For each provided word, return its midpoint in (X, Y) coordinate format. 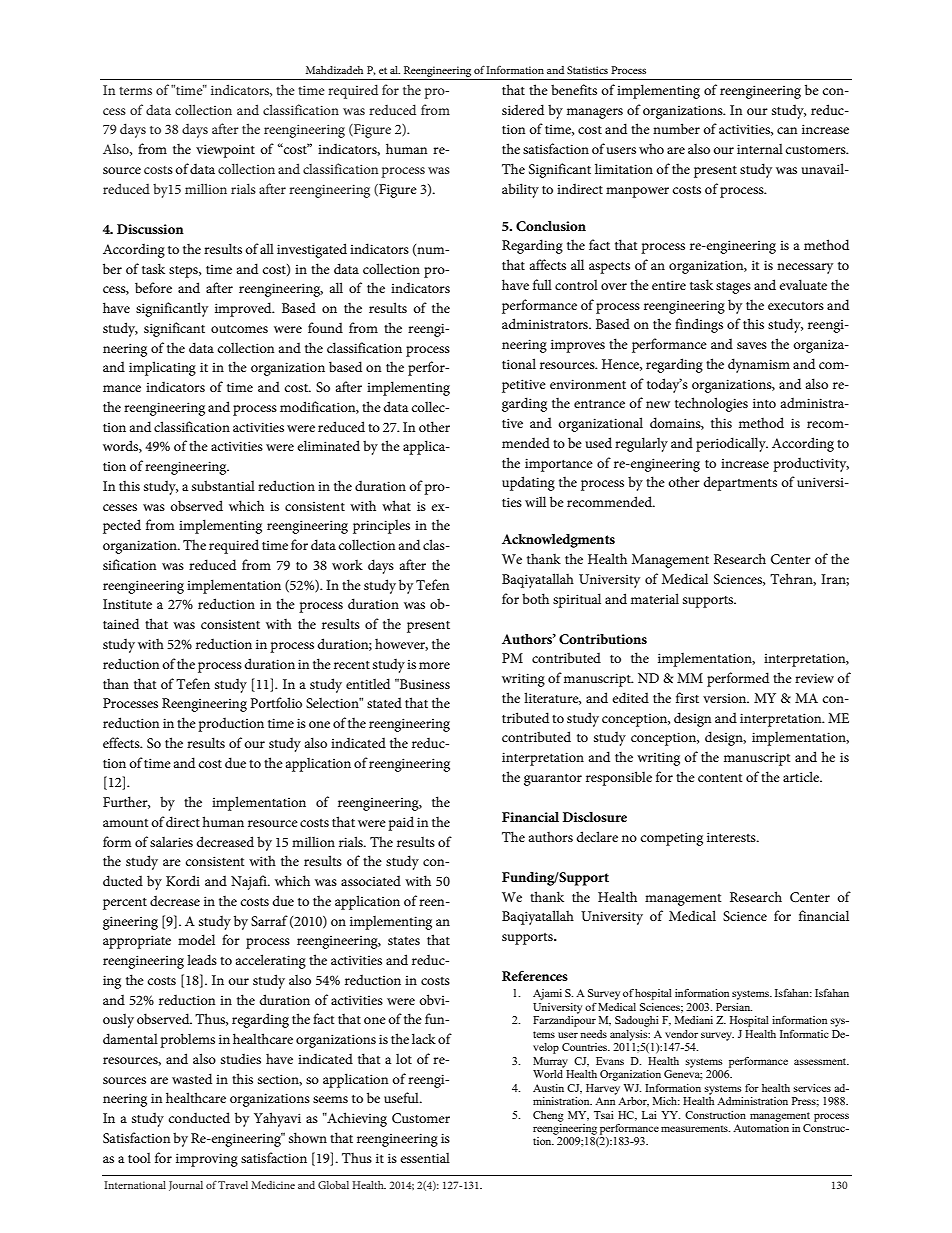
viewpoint (225, 151)
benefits (574, 89)
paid (401, 823)
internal (760, 148)
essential (425, 1157)
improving (207, 1160)
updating (528, 483)
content (720, 778)
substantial (223, 485)
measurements (695, 1128)
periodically (732, 444)
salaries (171, 841)
